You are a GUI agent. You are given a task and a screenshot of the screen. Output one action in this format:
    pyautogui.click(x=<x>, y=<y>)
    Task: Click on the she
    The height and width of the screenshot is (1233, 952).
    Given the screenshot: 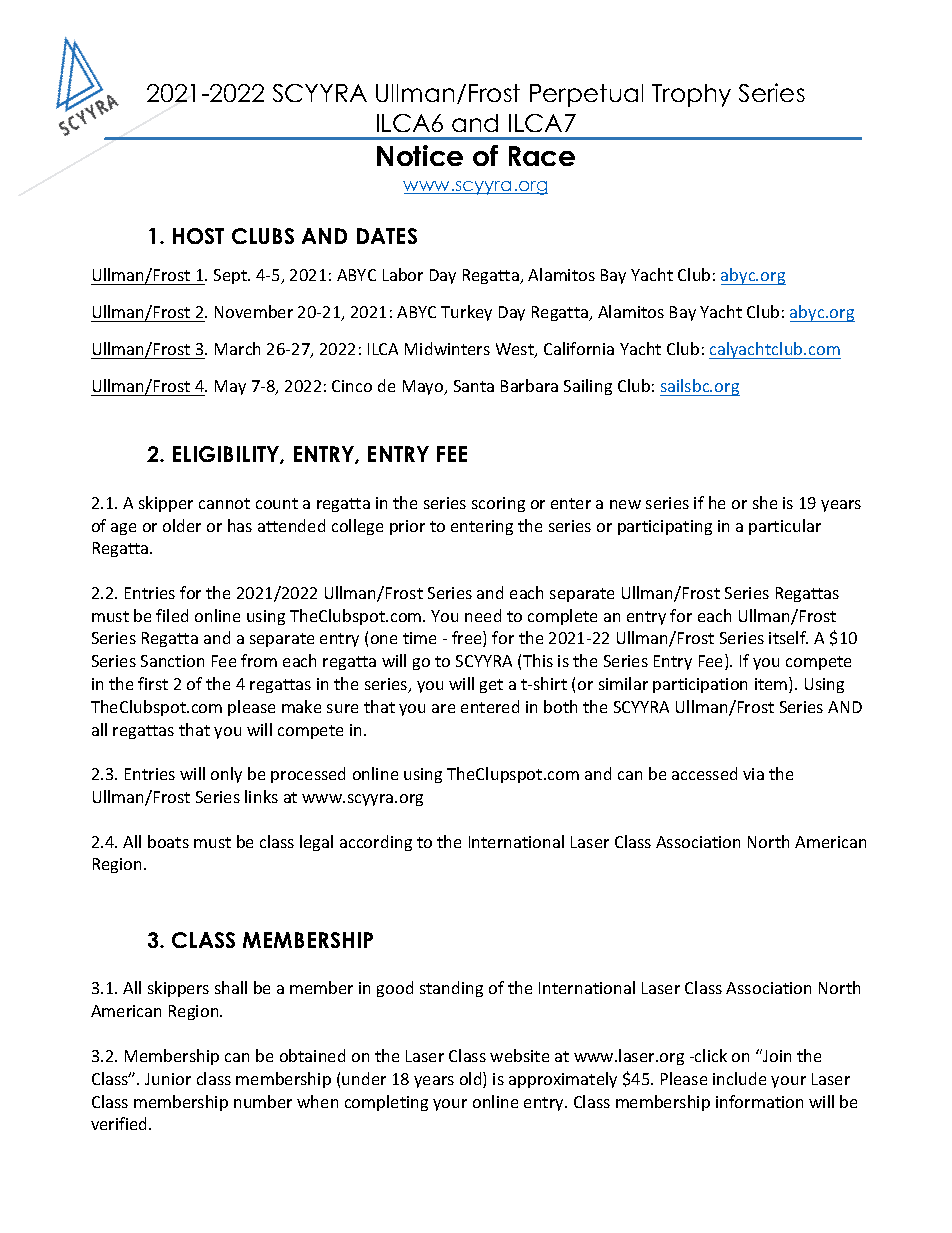 What is the action you would take?
    pyautogui.click(x=765, y=502)
